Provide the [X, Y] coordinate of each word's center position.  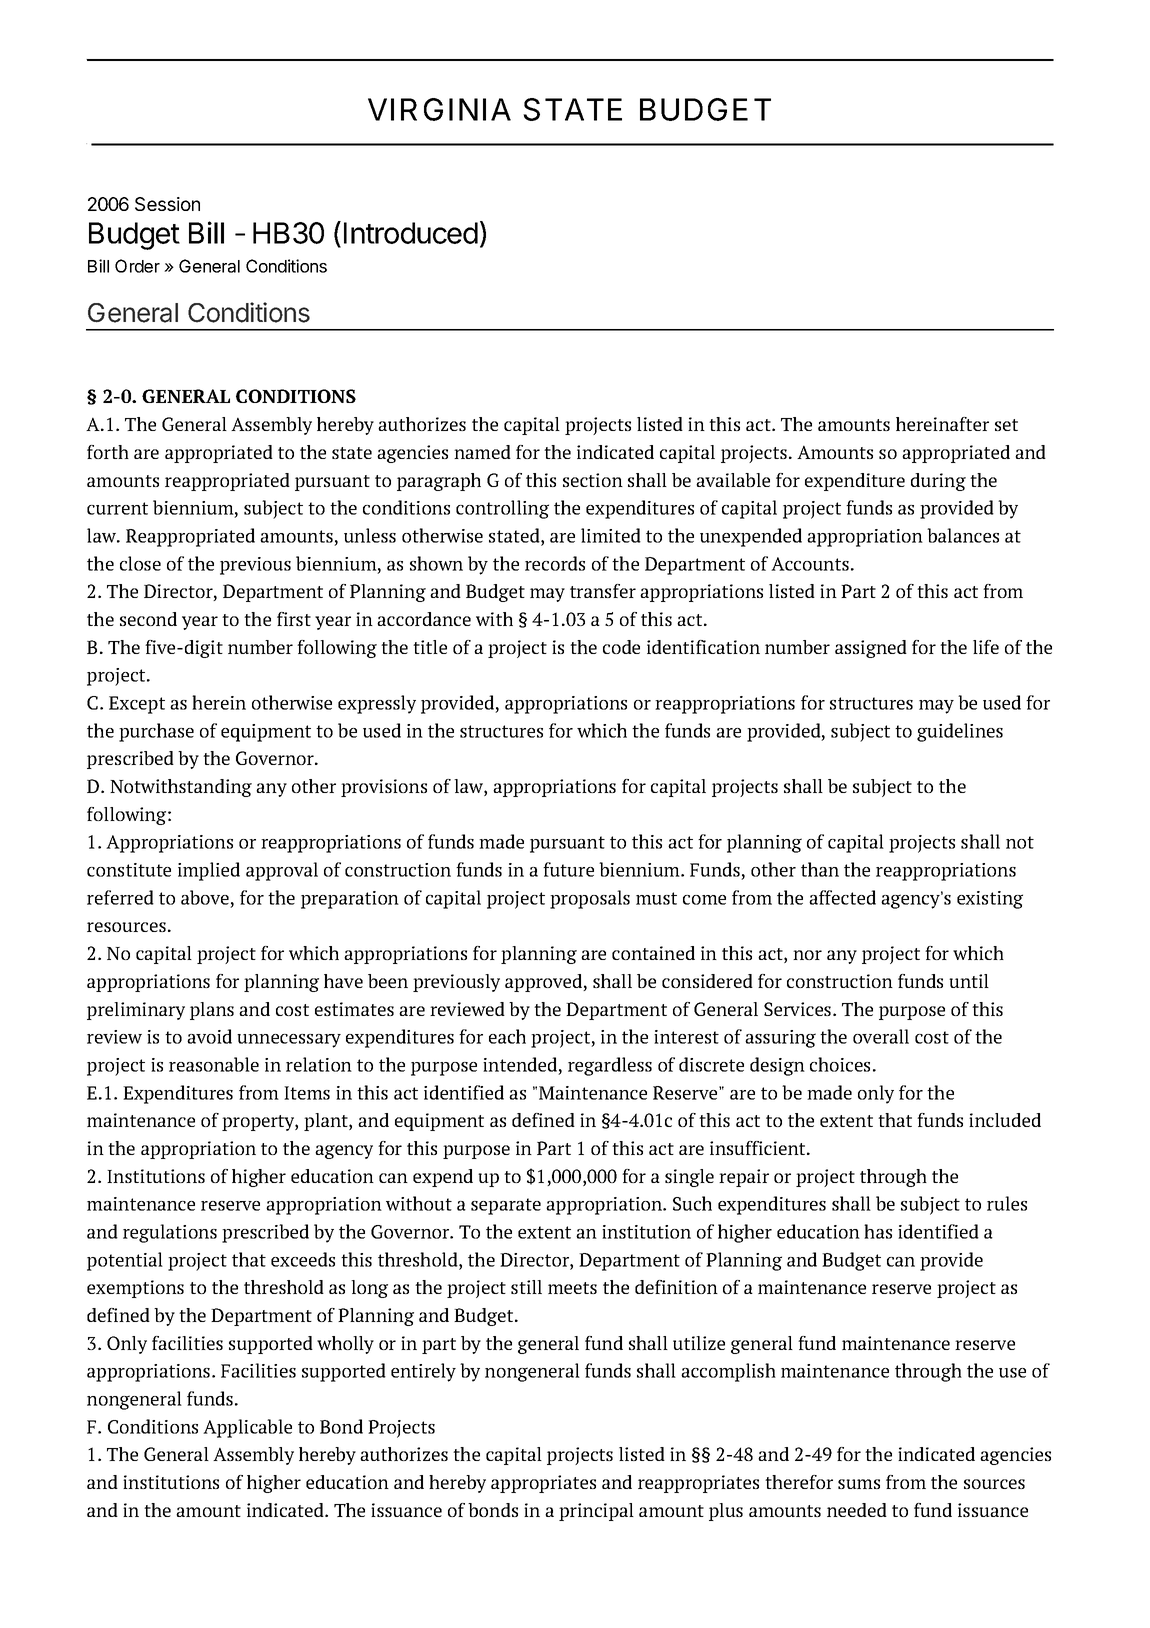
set [1006, 425]
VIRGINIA [439, 109]
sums [859, 1484]
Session [167, 204]
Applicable [247, 1428]
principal [596, 1512]
